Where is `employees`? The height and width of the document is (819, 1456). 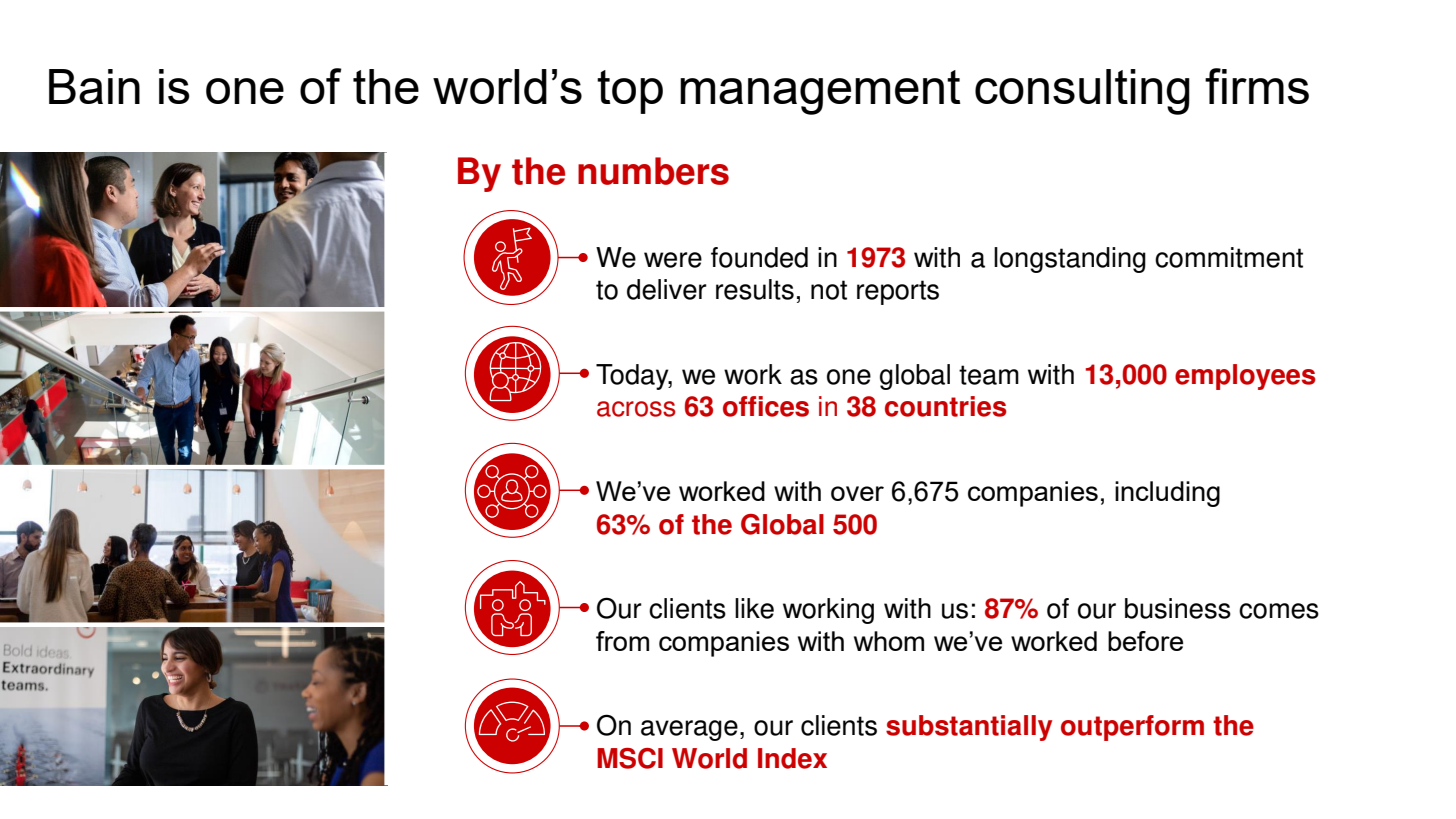
employees is located at coordinates (1245, 377).
